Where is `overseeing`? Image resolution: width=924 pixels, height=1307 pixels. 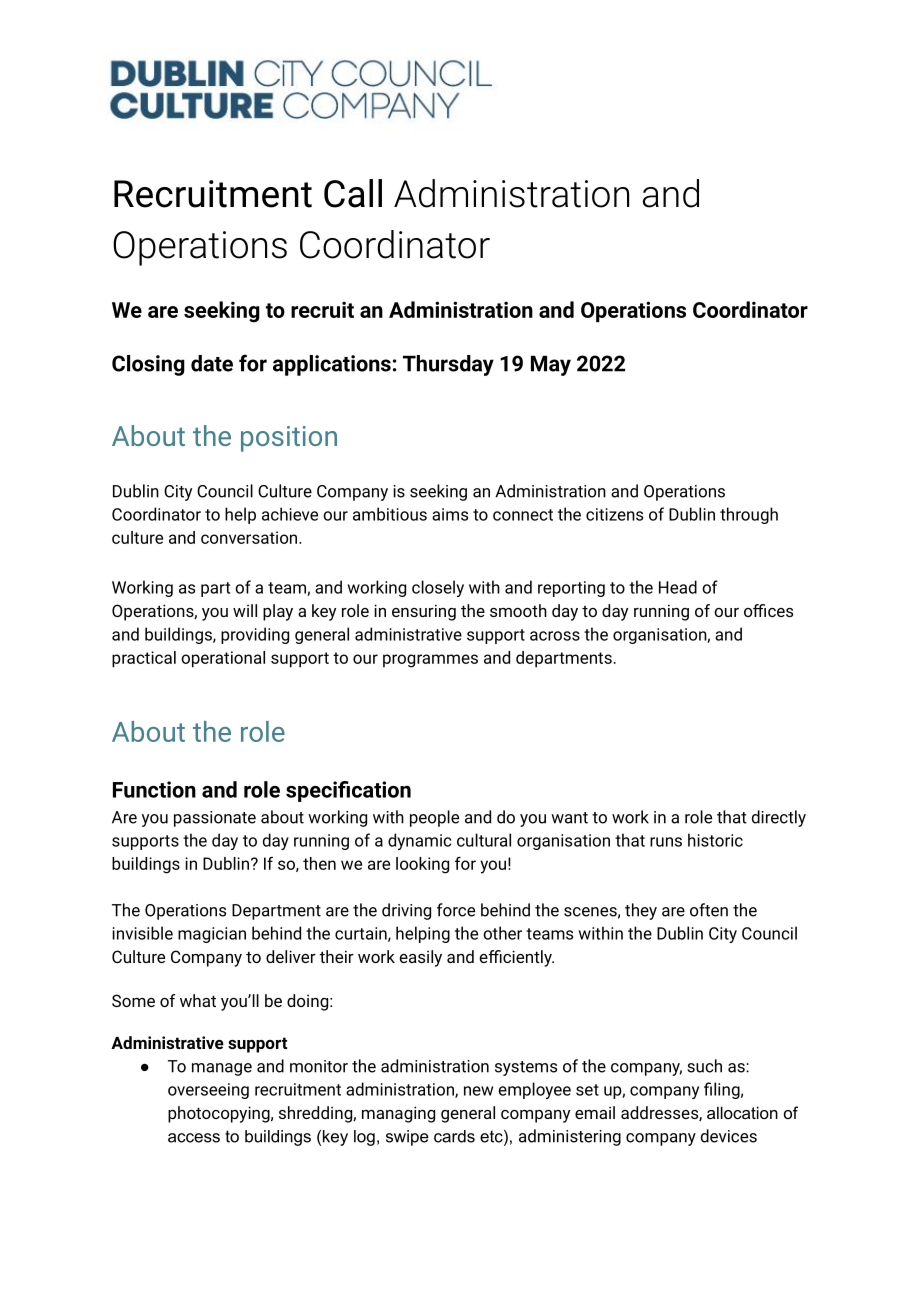 overseeing is located at coordinates (208, 1091).
